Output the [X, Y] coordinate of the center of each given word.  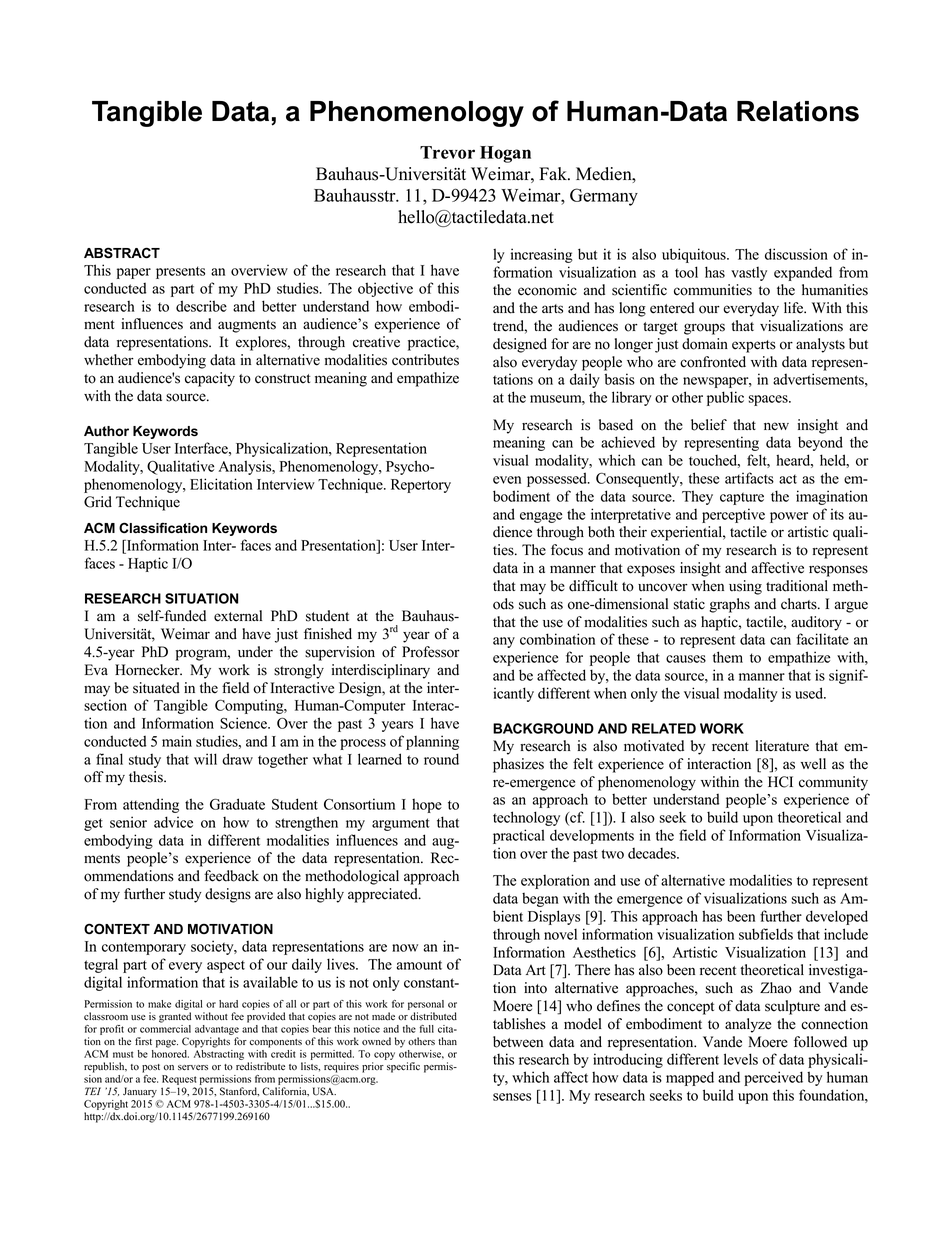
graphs [729, 605]
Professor [431, 652]
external [238, 616]
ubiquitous [695, 255]
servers [193, 1068]
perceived [773, 1078]
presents [180, 272]
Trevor [447, 152]
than [447, 1041]
